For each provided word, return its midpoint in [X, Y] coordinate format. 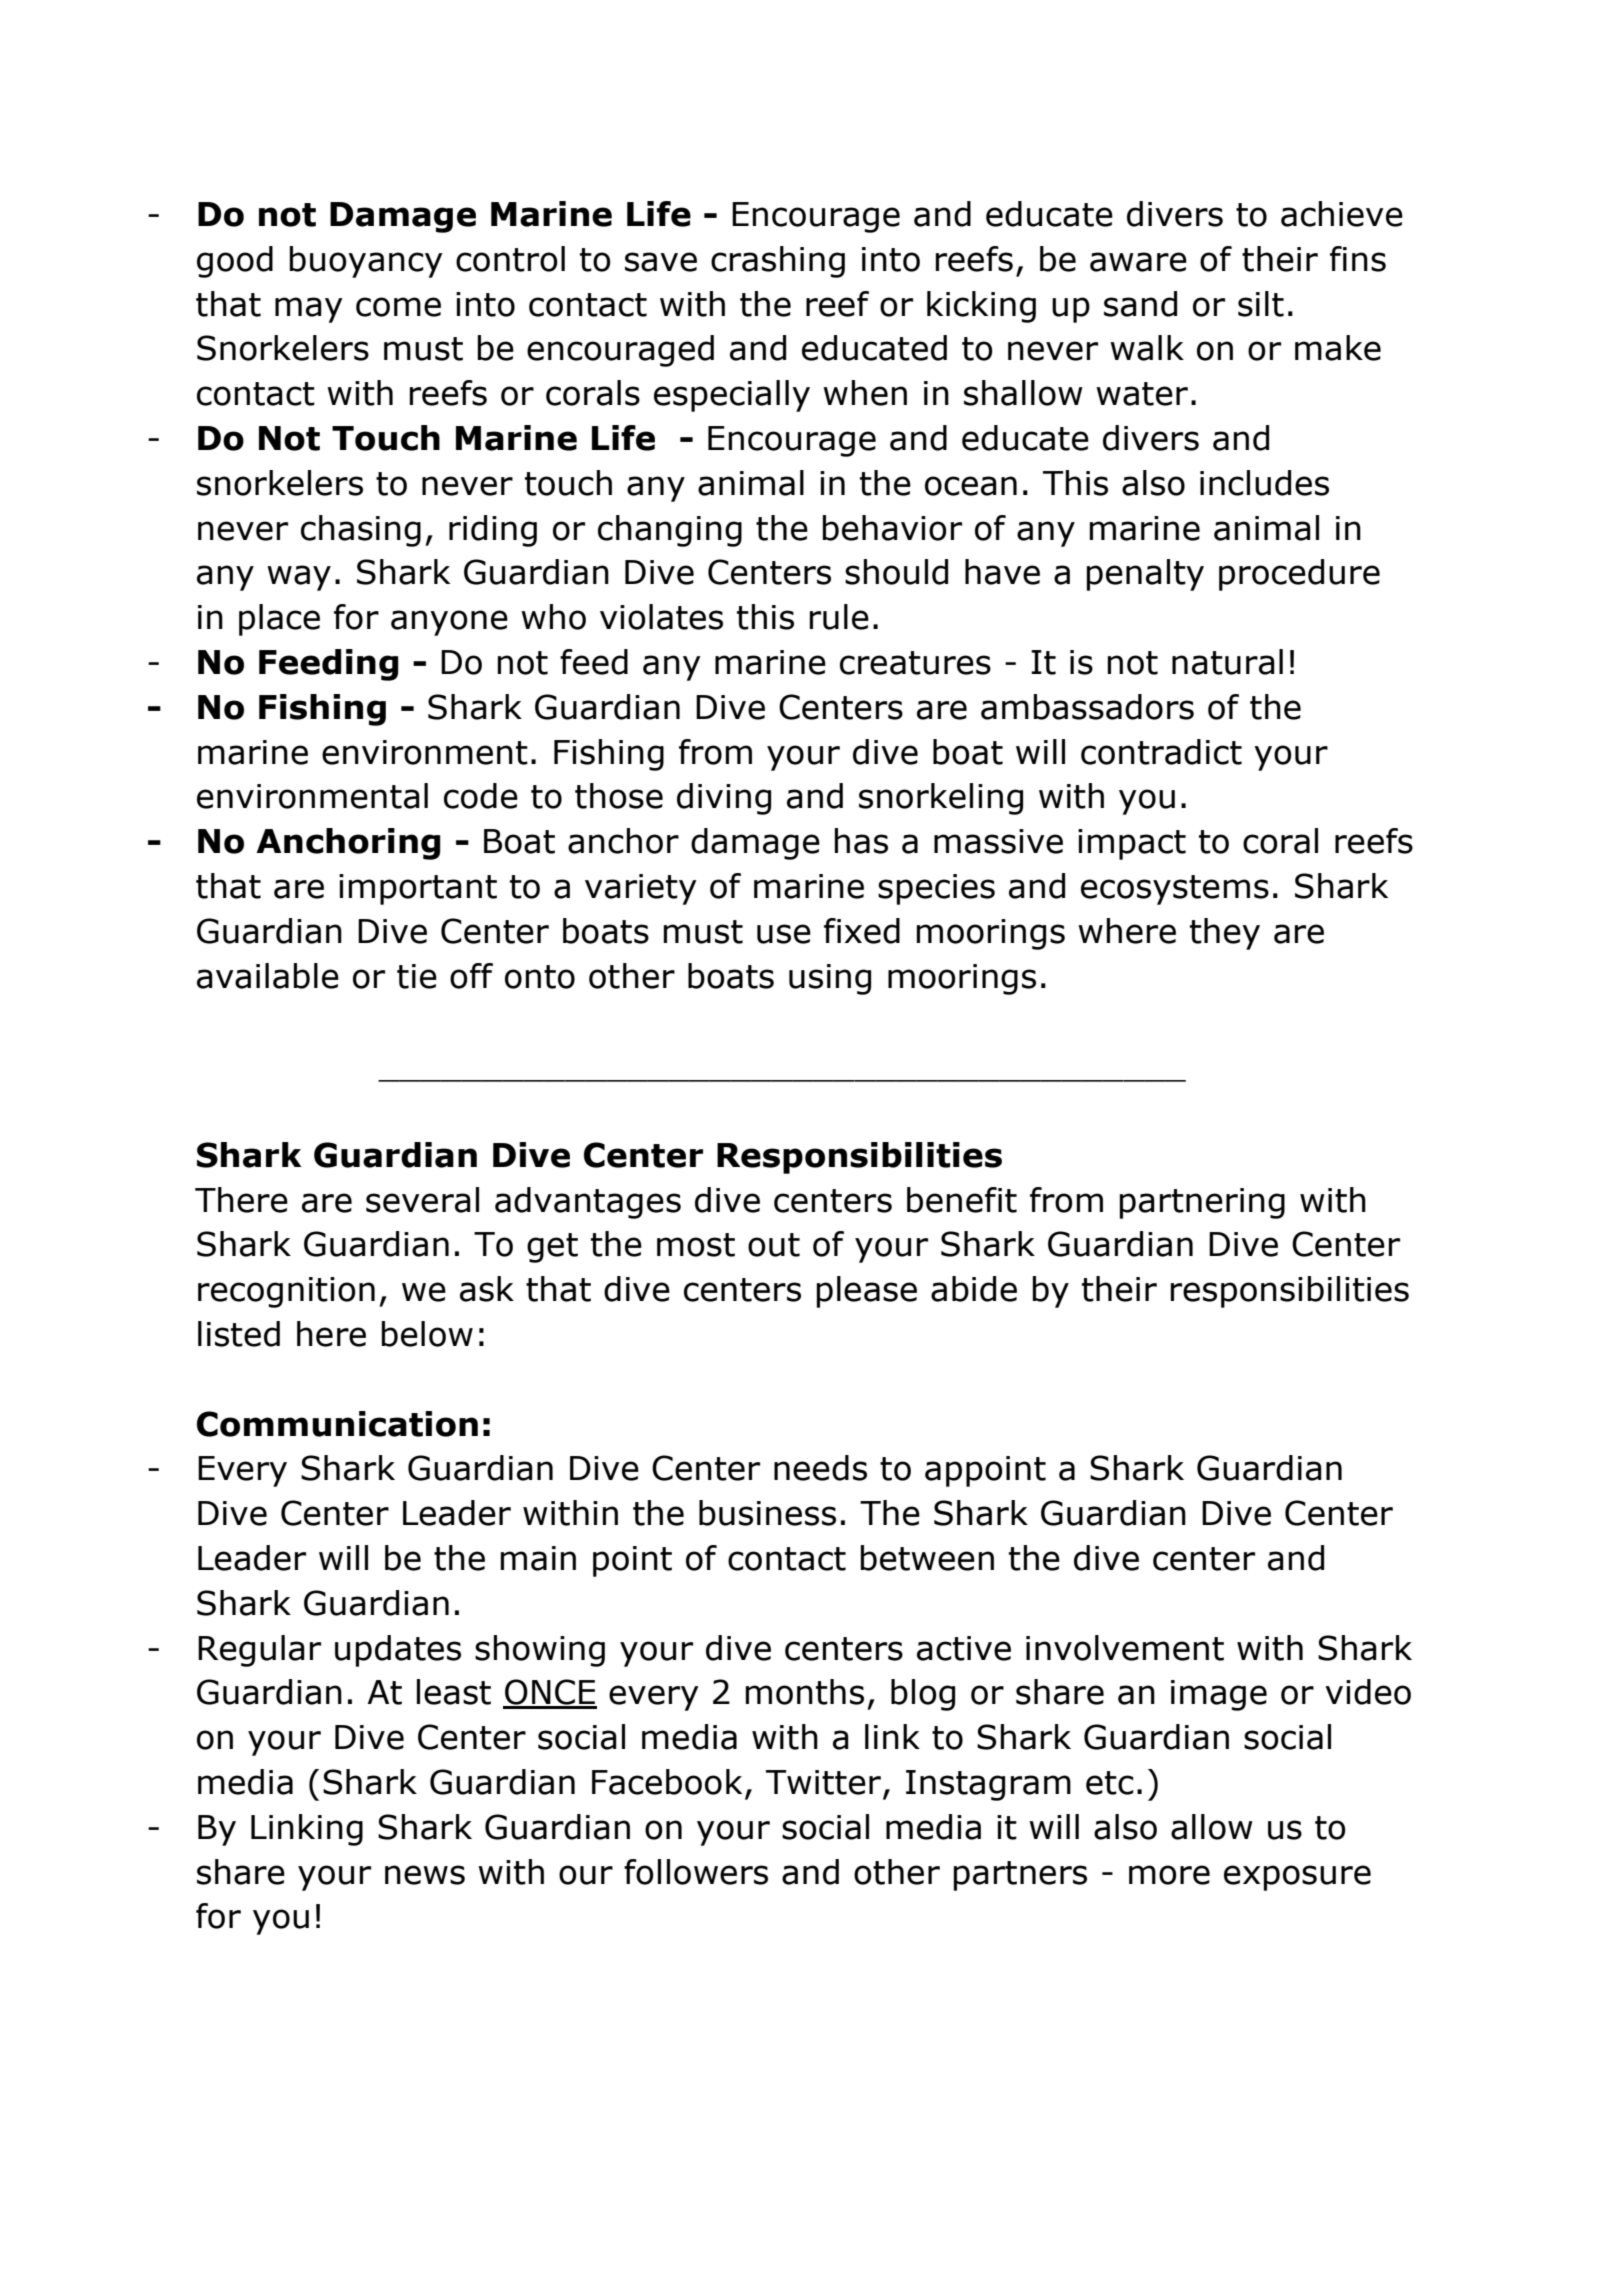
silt [1261, 304]
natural [1227, 662]
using [830, 979]
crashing [778, 262]
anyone [449, 623]
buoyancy [366, 262]
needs [820, 1468]
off [471, 976]
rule [839, 617]
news [425, 1875]
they [1225, 934]
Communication [337, 1424]
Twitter [823, 1782]
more [1169, 1875]
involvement [1125, 1648]
